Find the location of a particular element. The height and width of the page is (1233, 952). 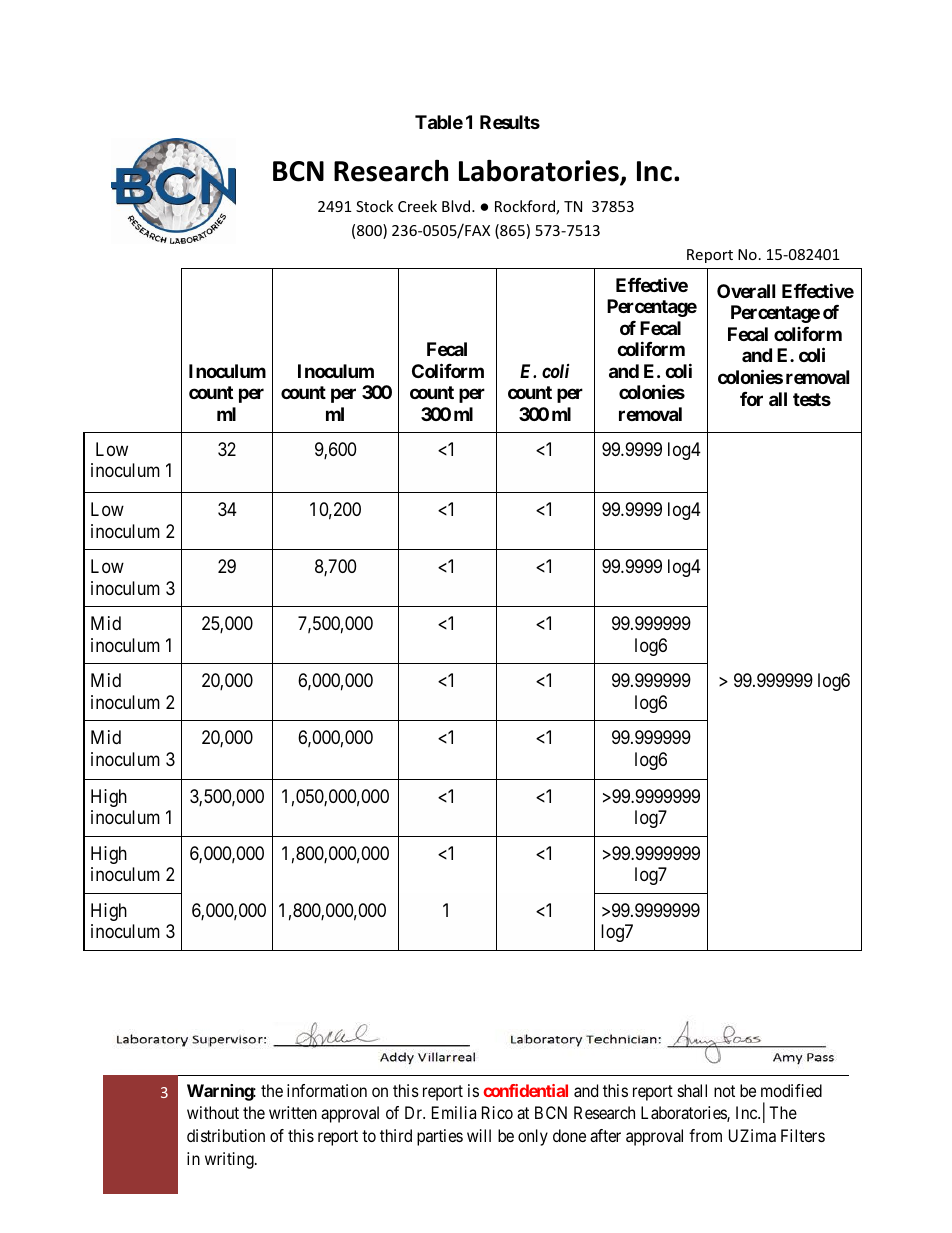

Stock is located at coordinates (374, 206).
